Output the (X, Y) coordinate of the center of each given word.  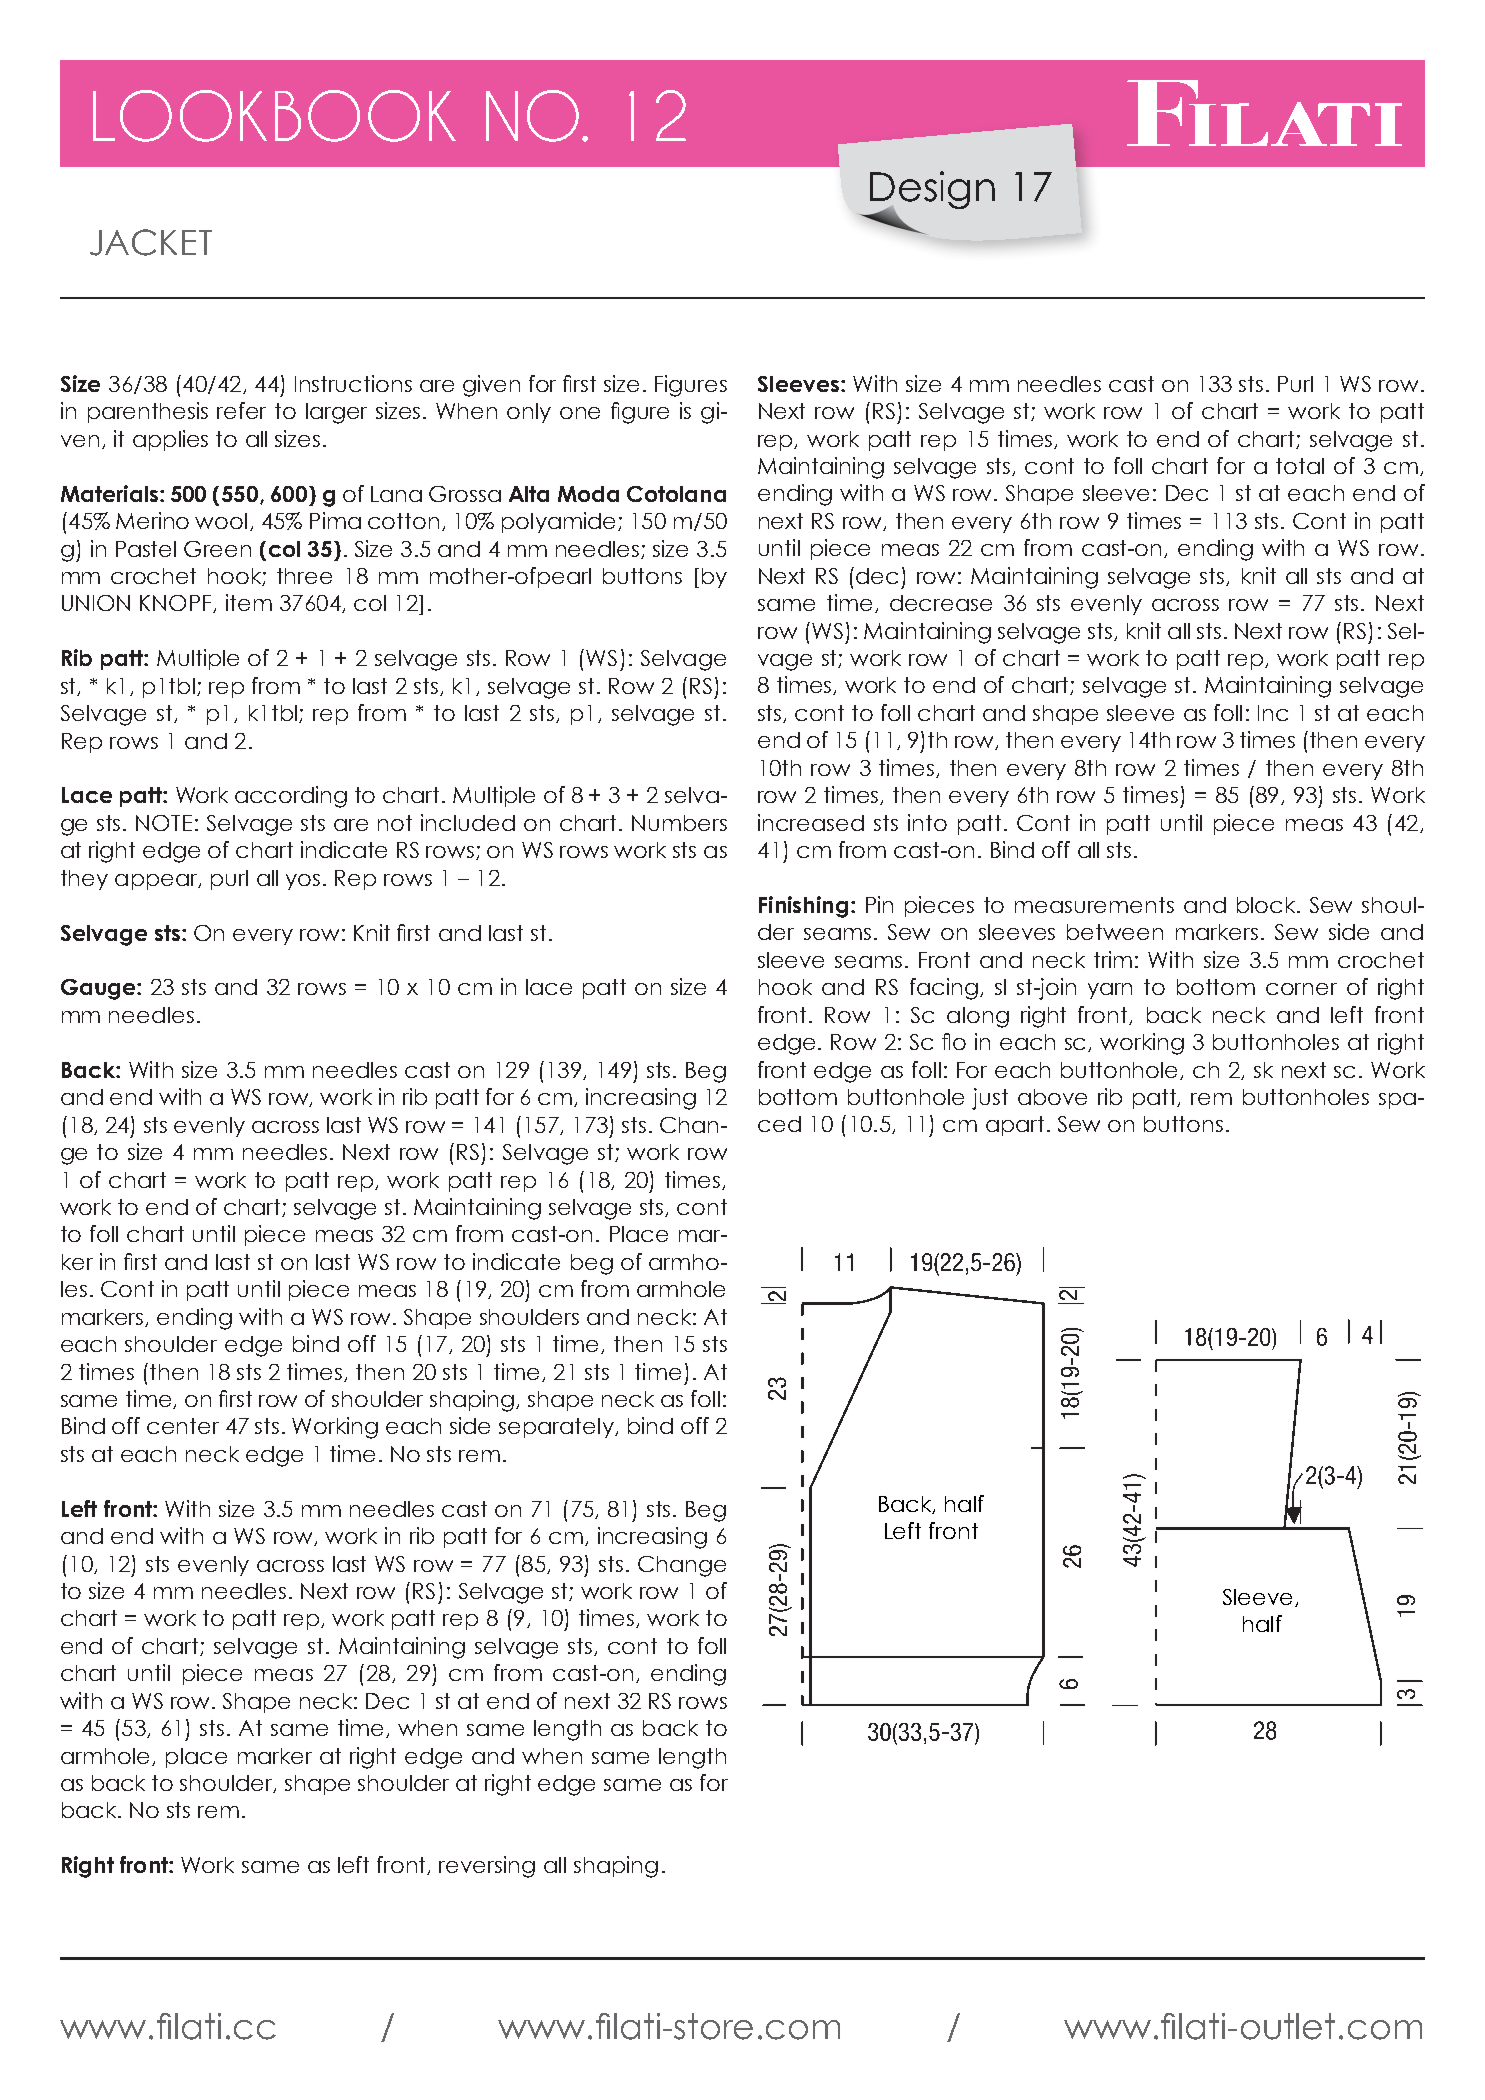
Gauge (99, 989)
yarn (1110, 991)
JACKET (151, 242)
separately (557, 1428)
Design (932, 191)
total (1300, 466)
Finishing (803, 907)
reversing (487, 1867)
